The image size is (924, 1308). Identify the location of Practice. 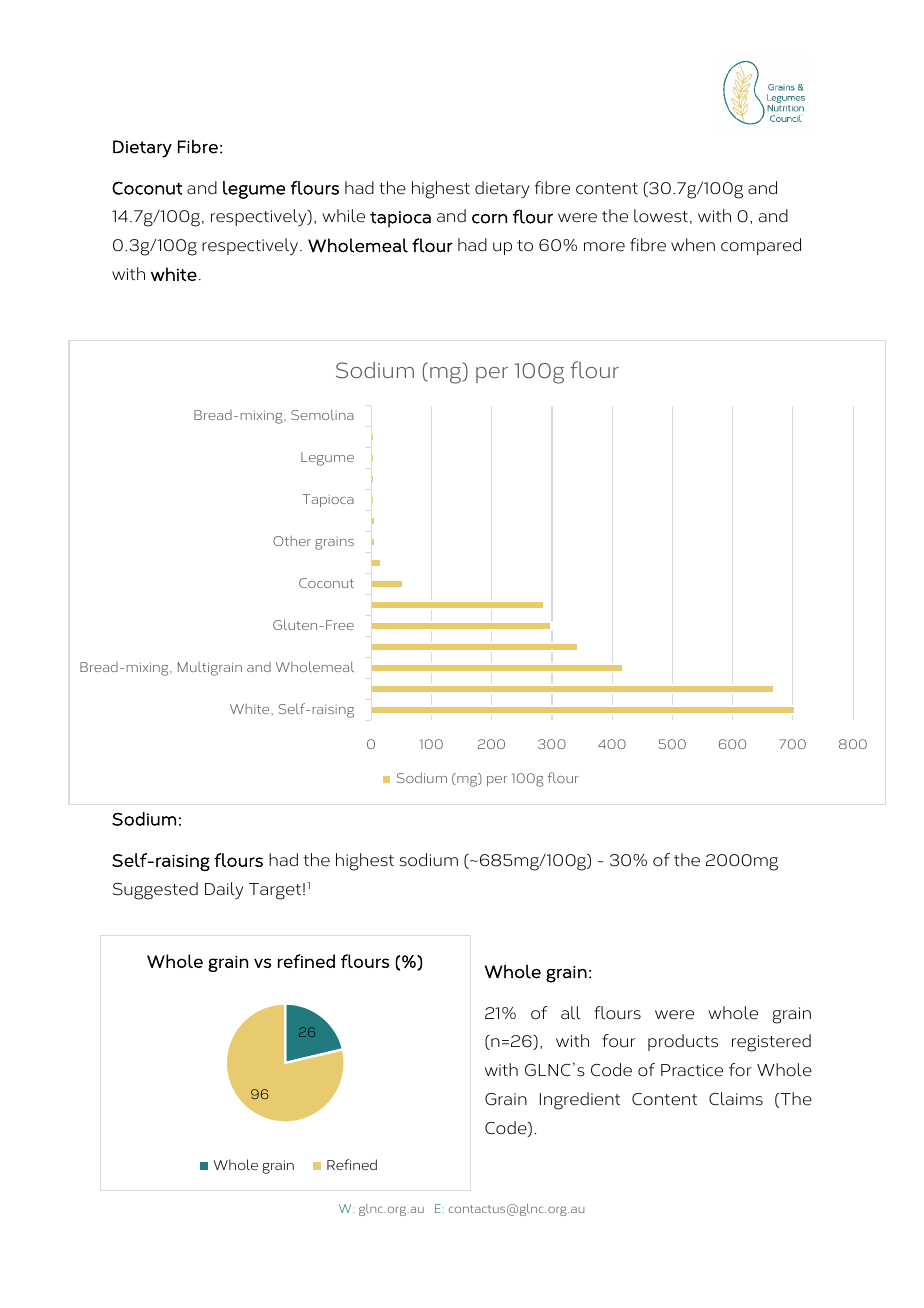
(692, 1070).
